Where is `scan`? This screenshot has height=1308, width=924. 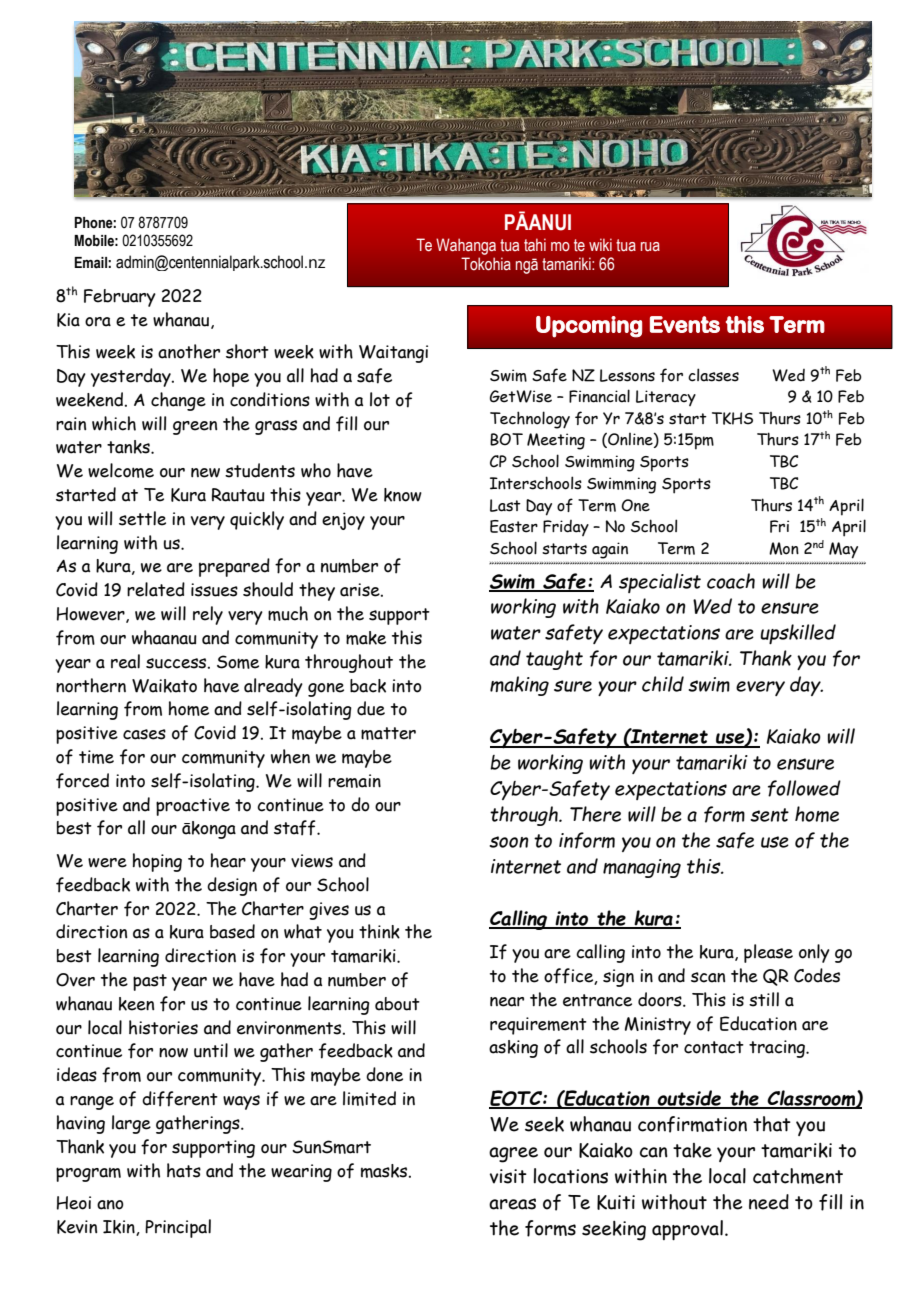
scan is located at coordinates (708, 977).
